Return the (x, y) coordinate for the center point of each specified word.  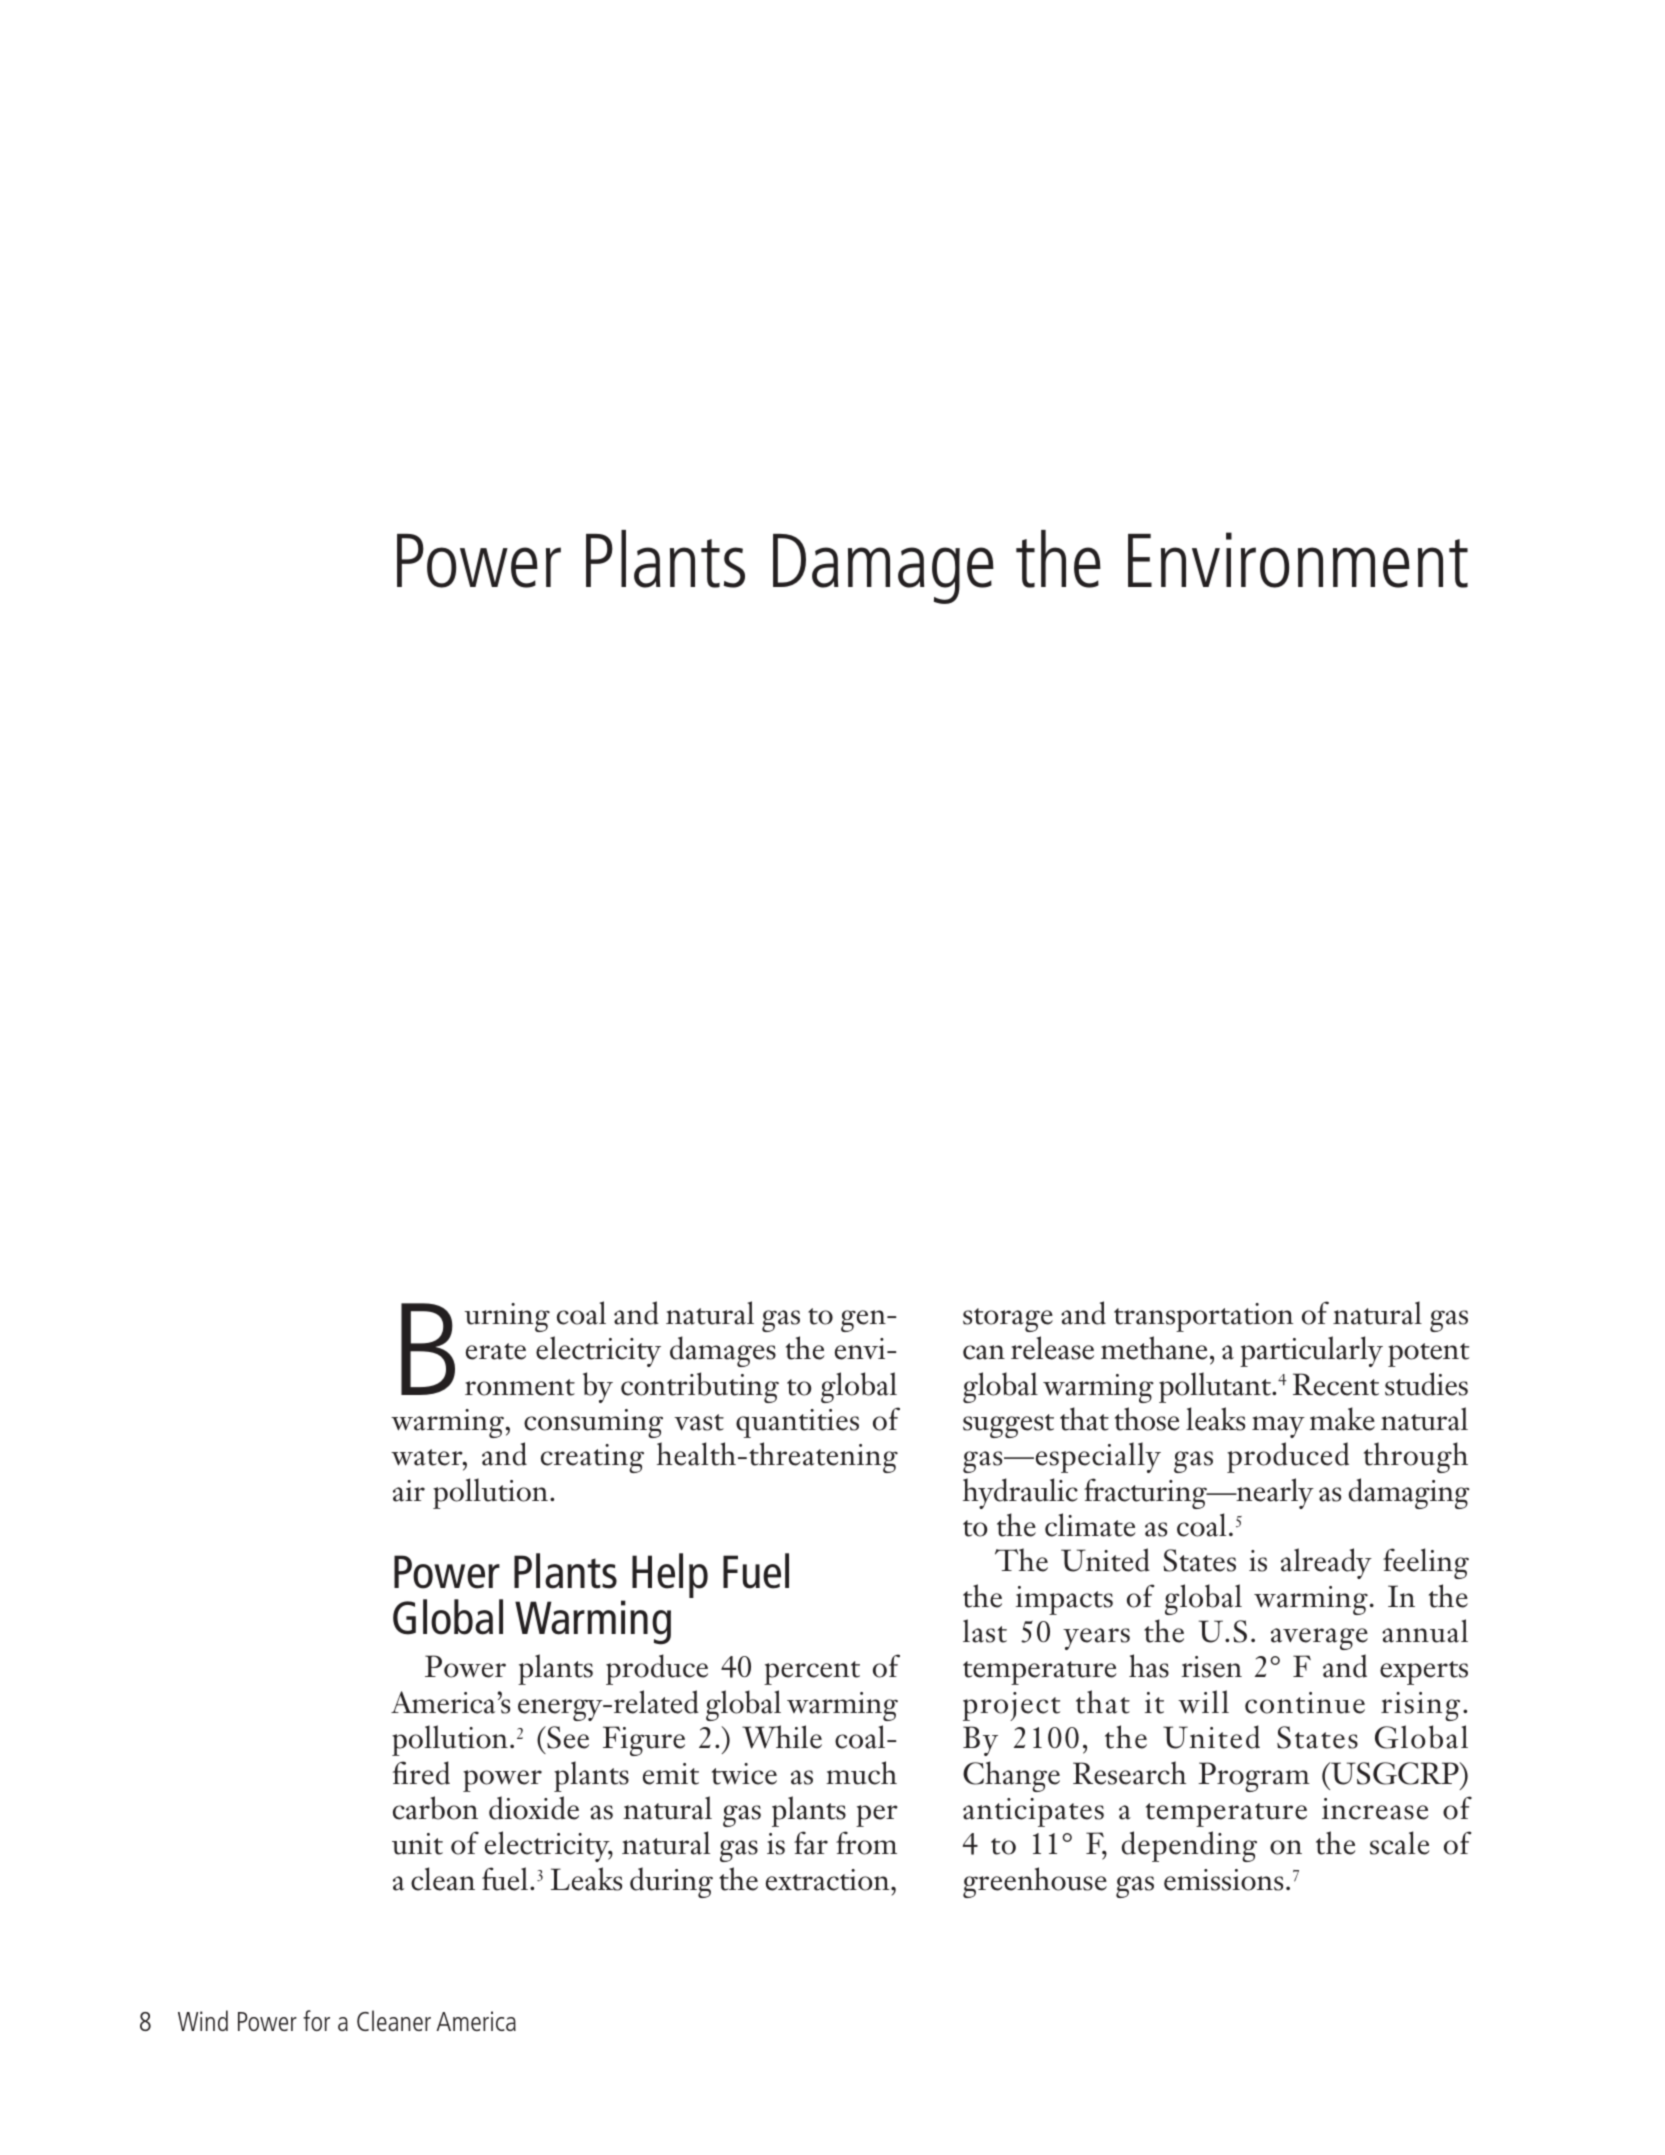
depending (1189, 1846)
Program (1254, 1777)
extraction (829, 1880)
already (1326, 1563)
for (316, 2020)
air (409, 1491)
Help (670, 1575)
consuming (593, 1423)
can (984, 1352)
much (861, 1773)
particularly (1311, 1351)
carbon (435, 1808)
